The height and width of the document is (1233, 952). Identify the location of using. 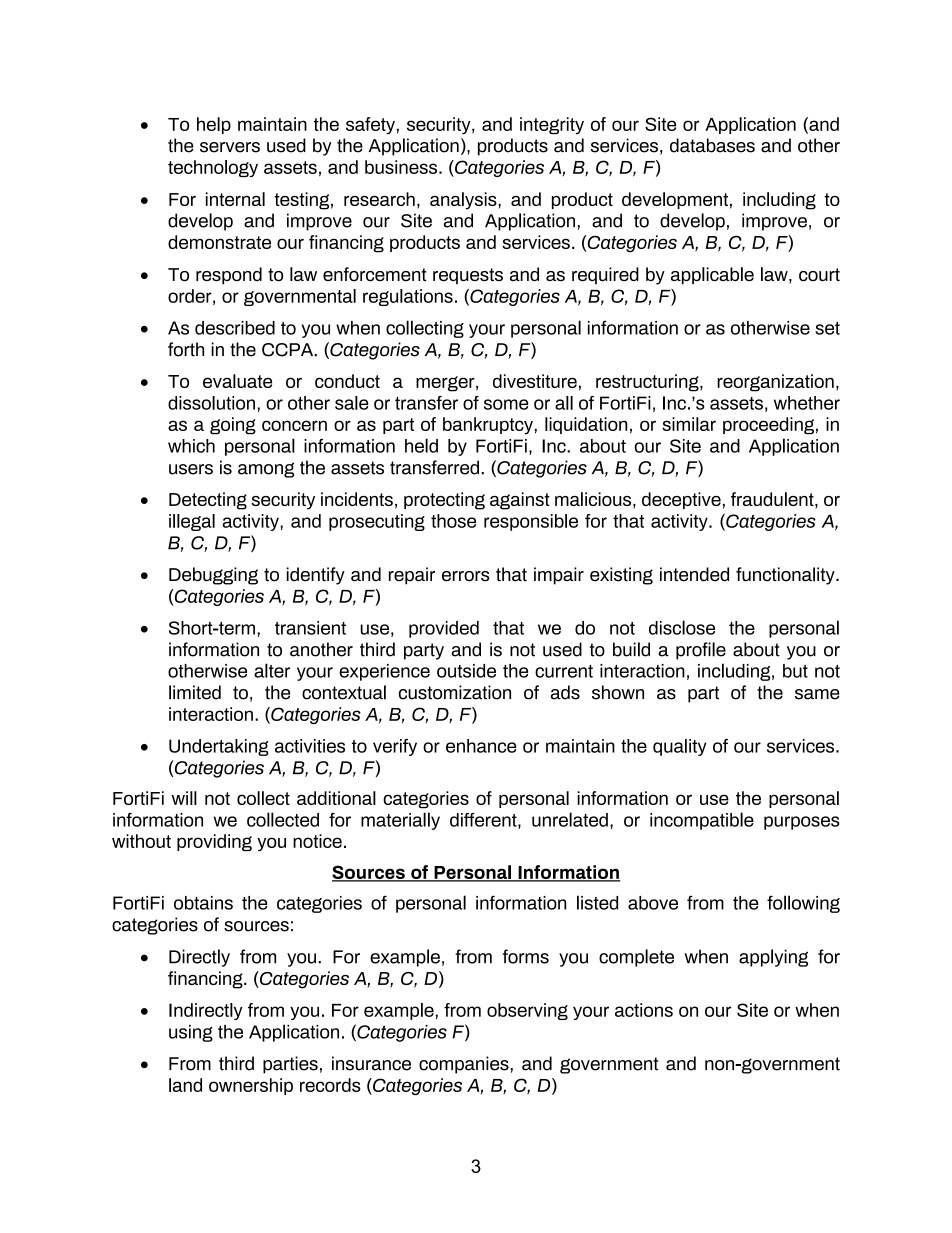
(191, 1033).
